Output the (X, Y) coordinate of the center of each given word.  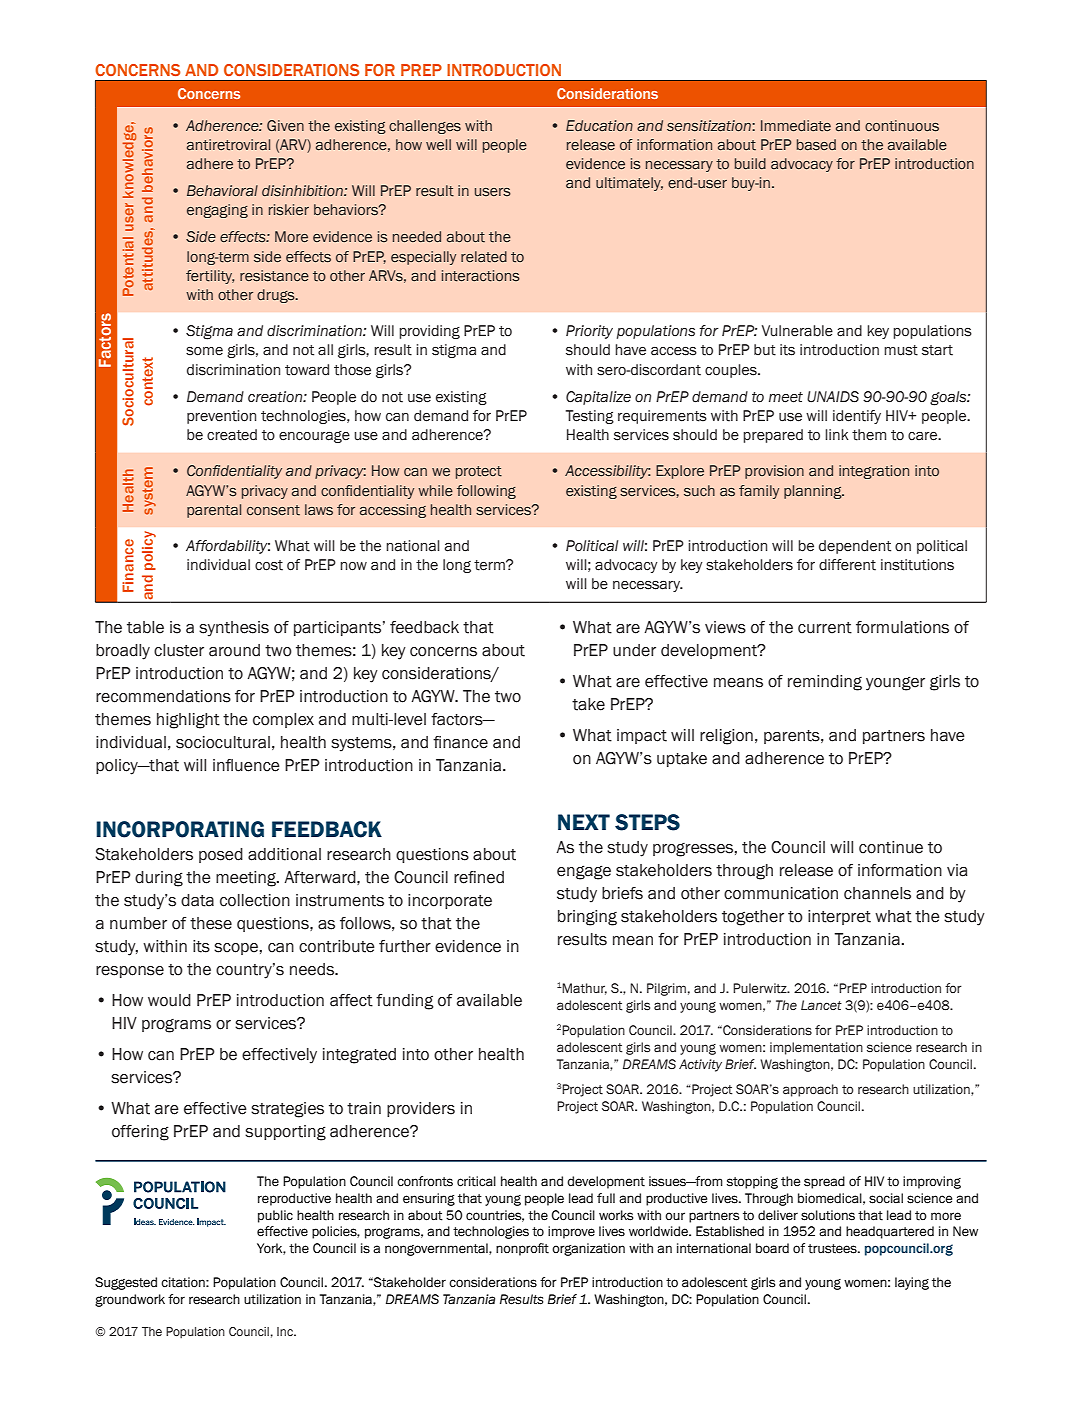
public (275, 1216)
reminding (825, 683)
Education (599, 125)
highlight (188, 721)
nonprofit (522, 1249)
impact (642, 736)
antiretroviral (228, 145)
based (816, 145)
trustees (833, 1249)
